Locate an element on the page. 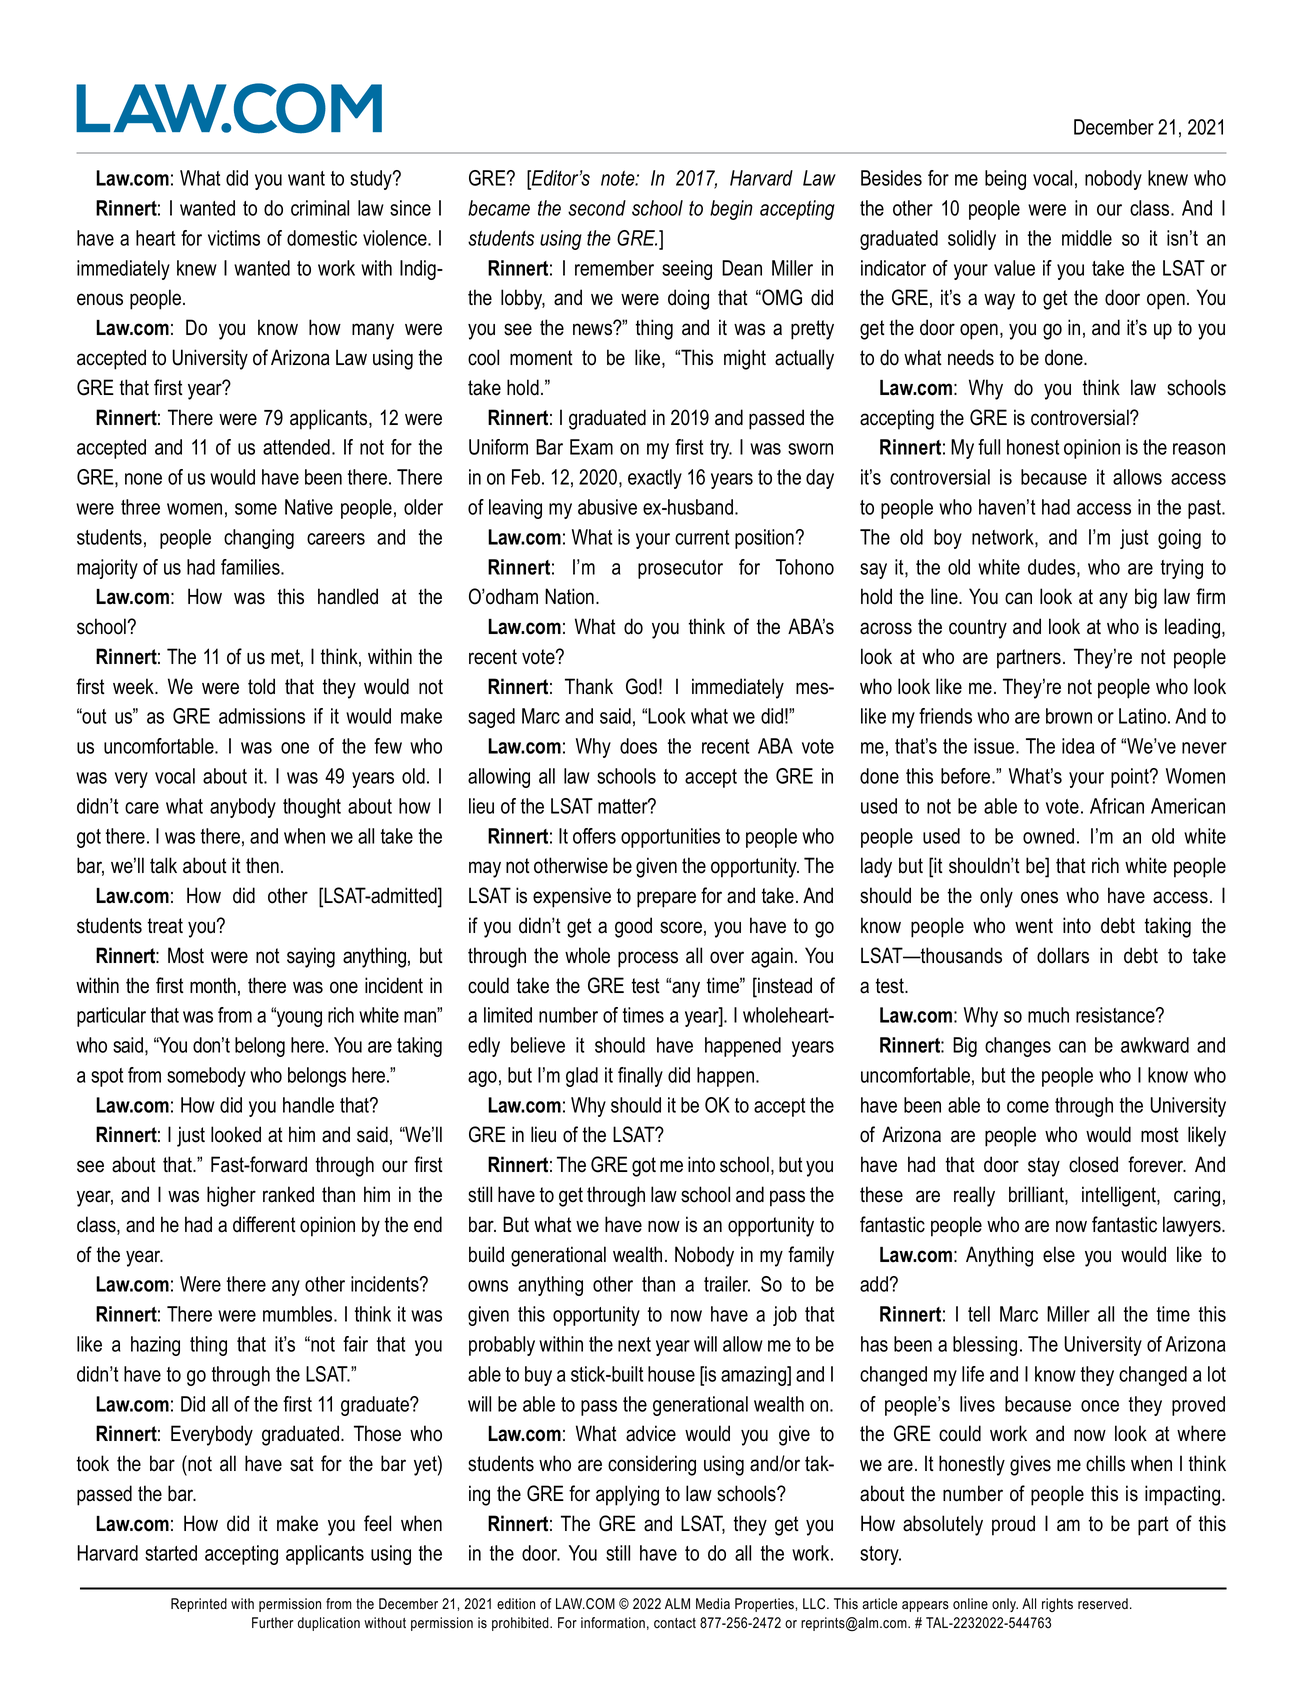  reserved is located at coordinates (1103, 1604).
